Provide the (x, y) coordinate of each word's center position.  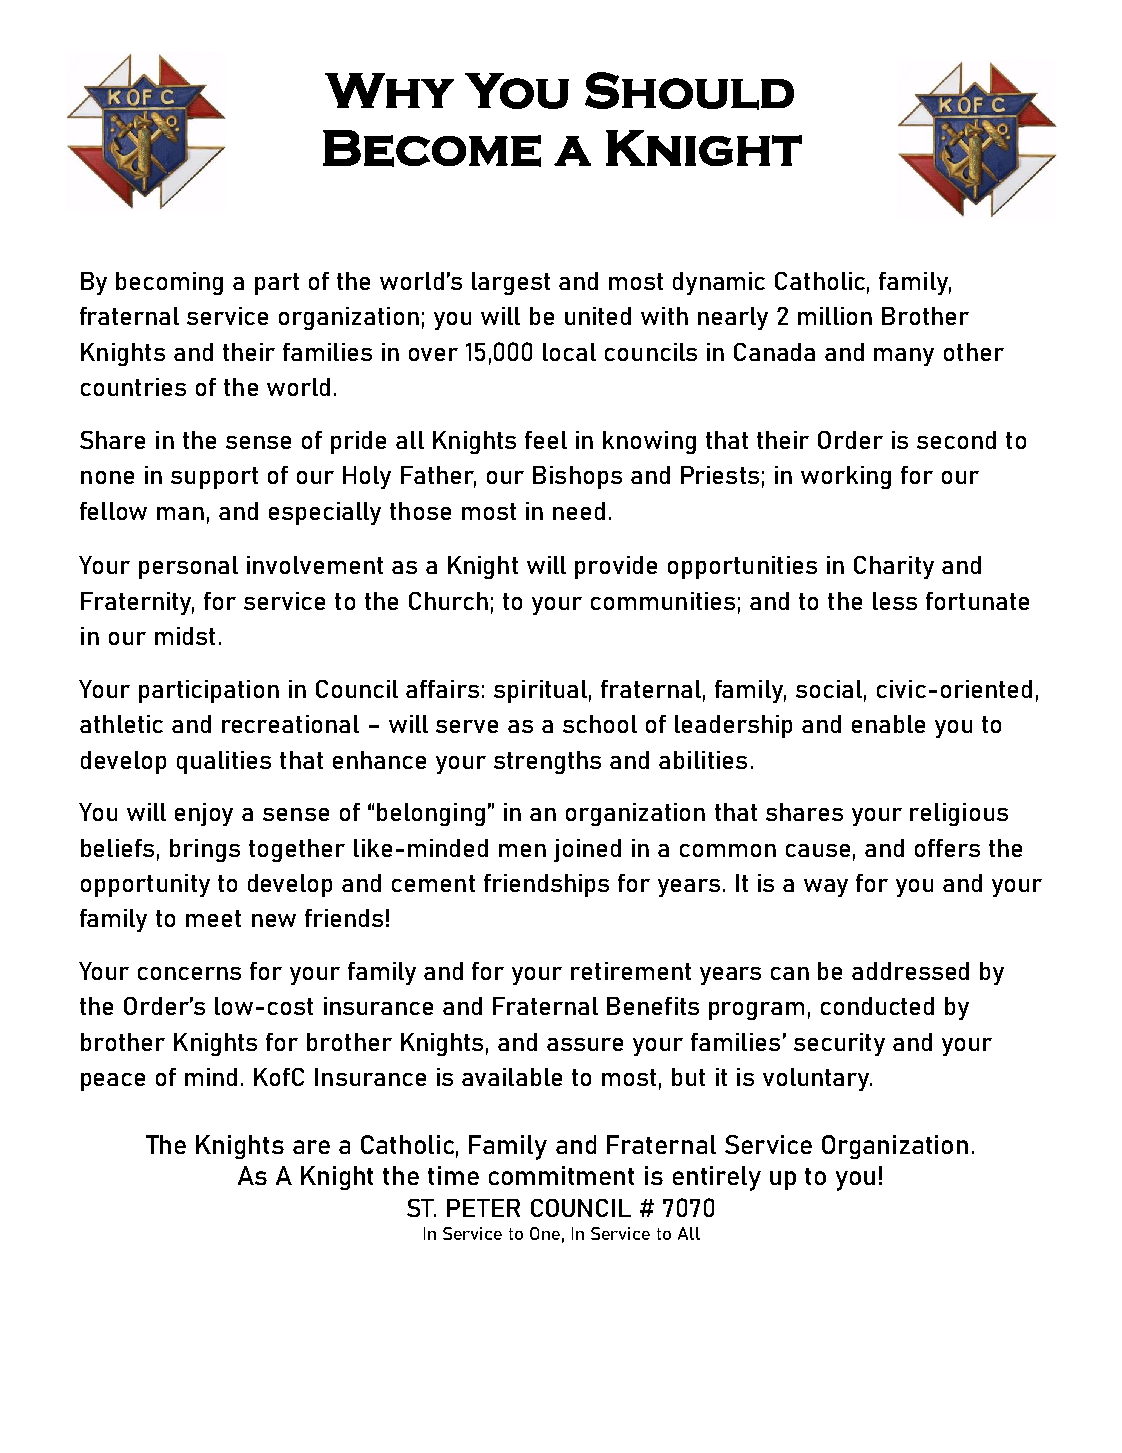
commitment (561, 1175)
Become (432, 148)
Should (689, 91)
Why (389, 90)
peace (113, 1082)
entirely (717, 1178)
